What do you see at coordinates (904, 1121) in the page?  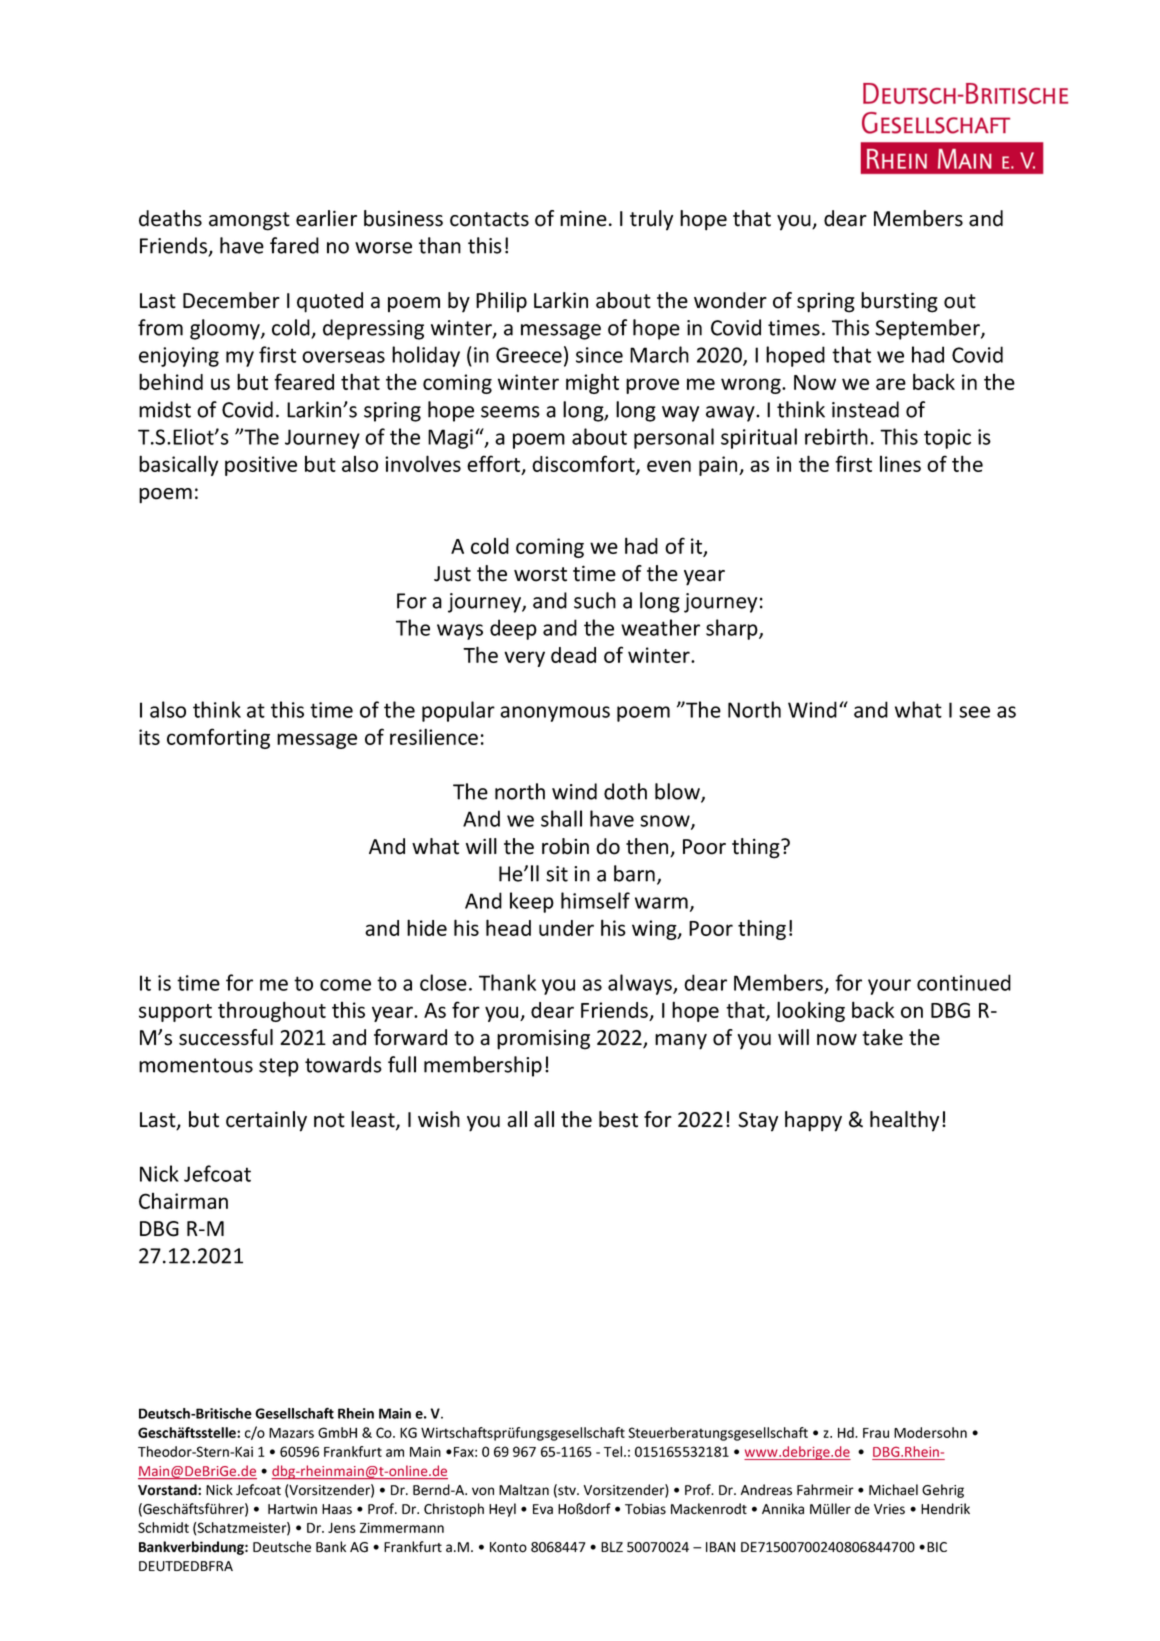 I see `healthy` at bounding box center [904, 1121].
